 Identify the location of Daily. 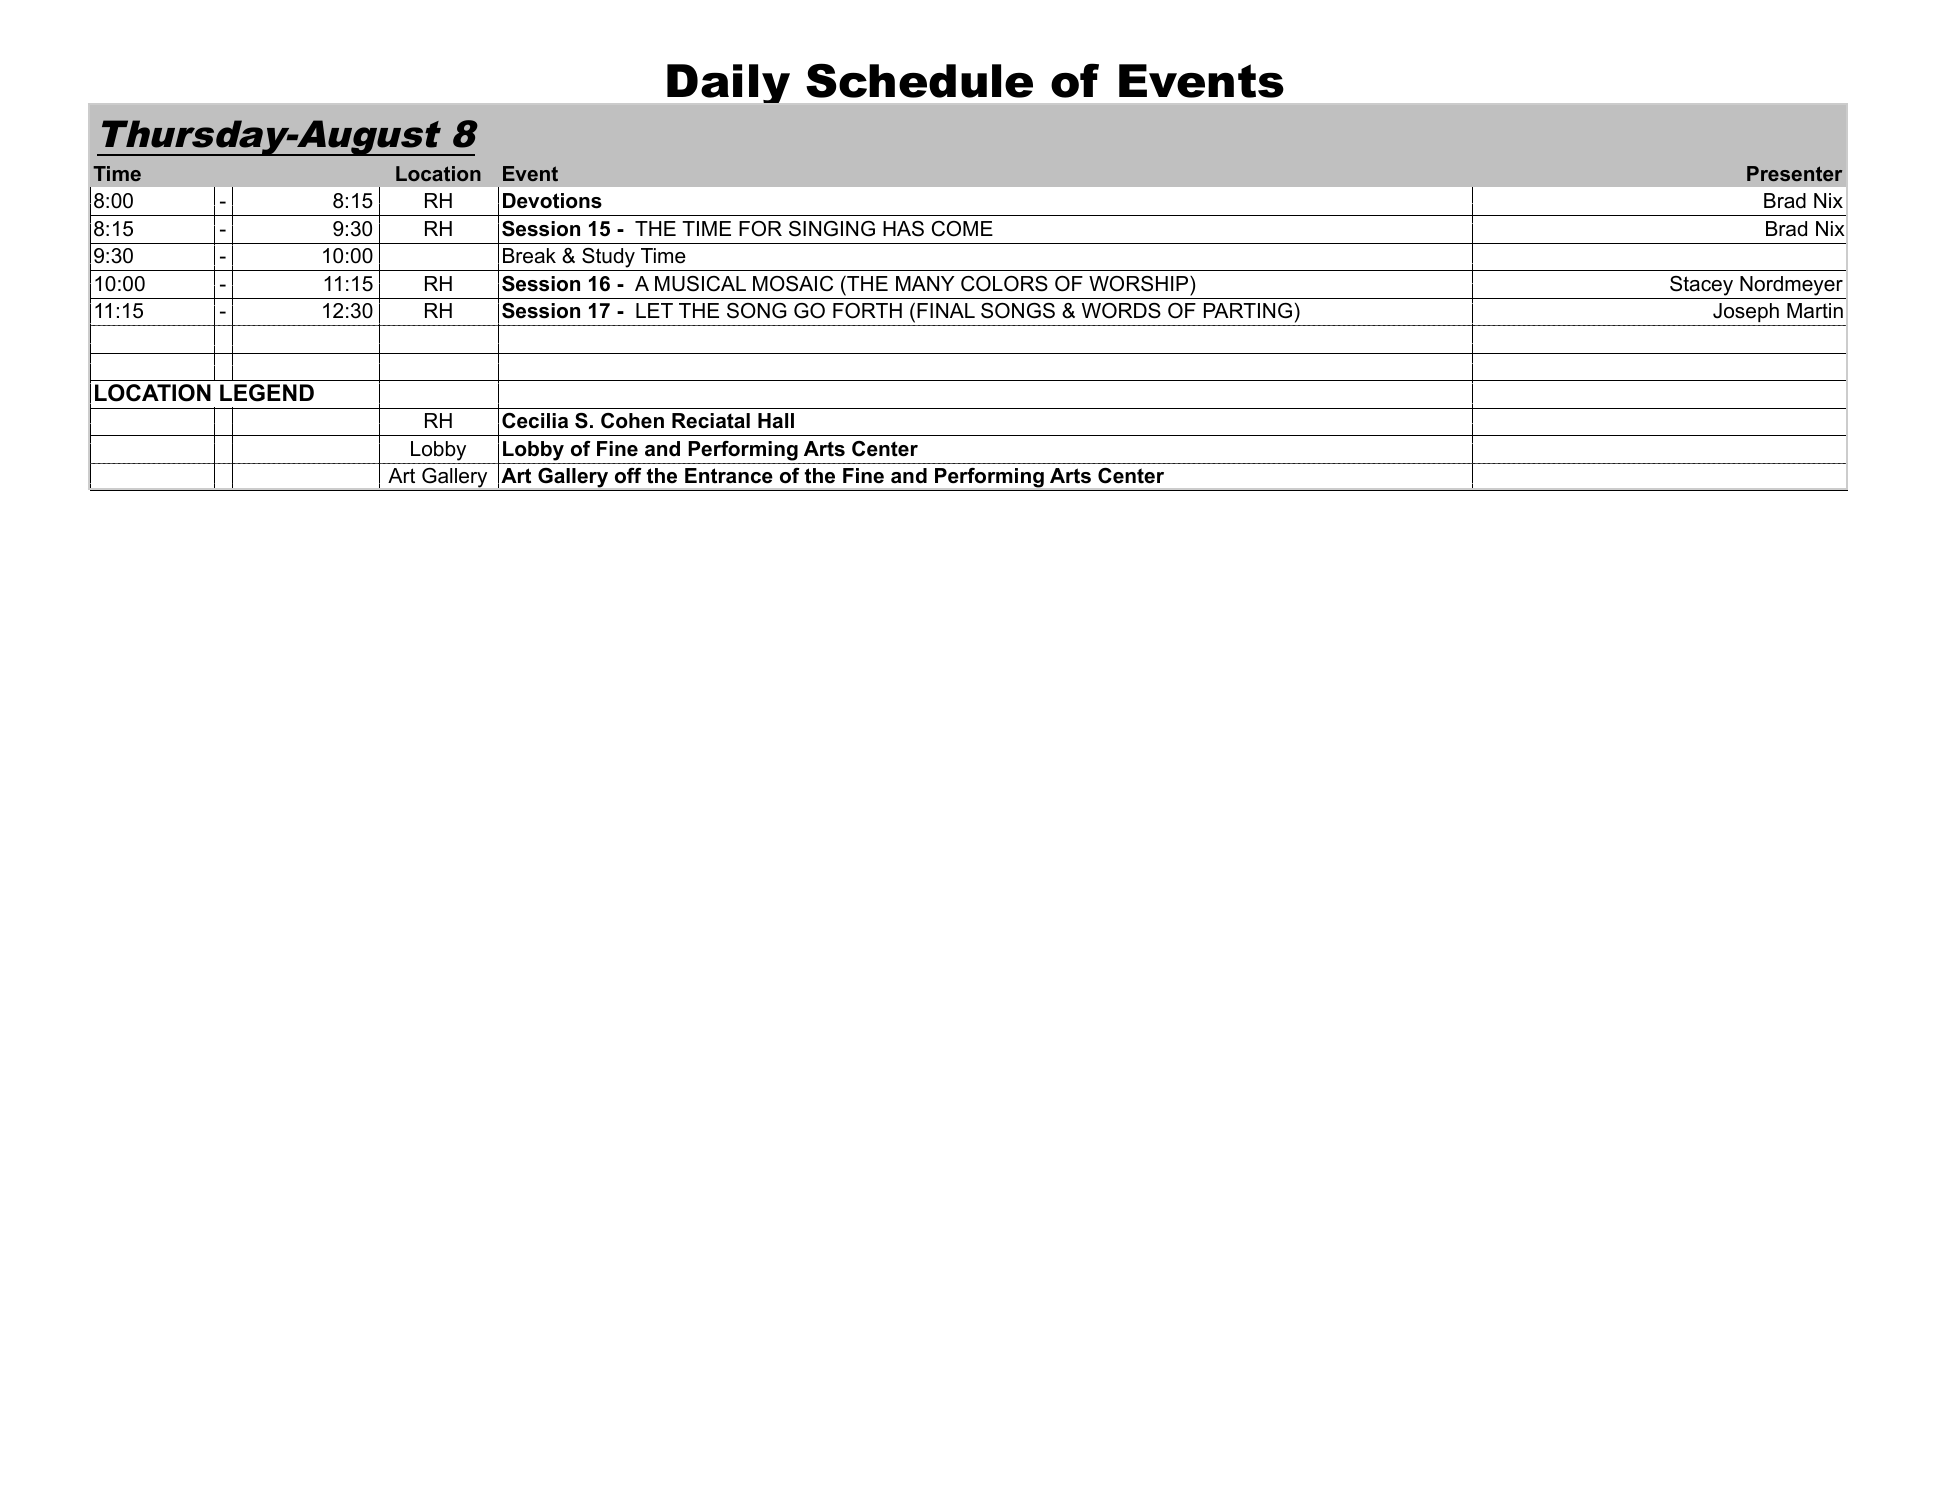
(728, 83).
